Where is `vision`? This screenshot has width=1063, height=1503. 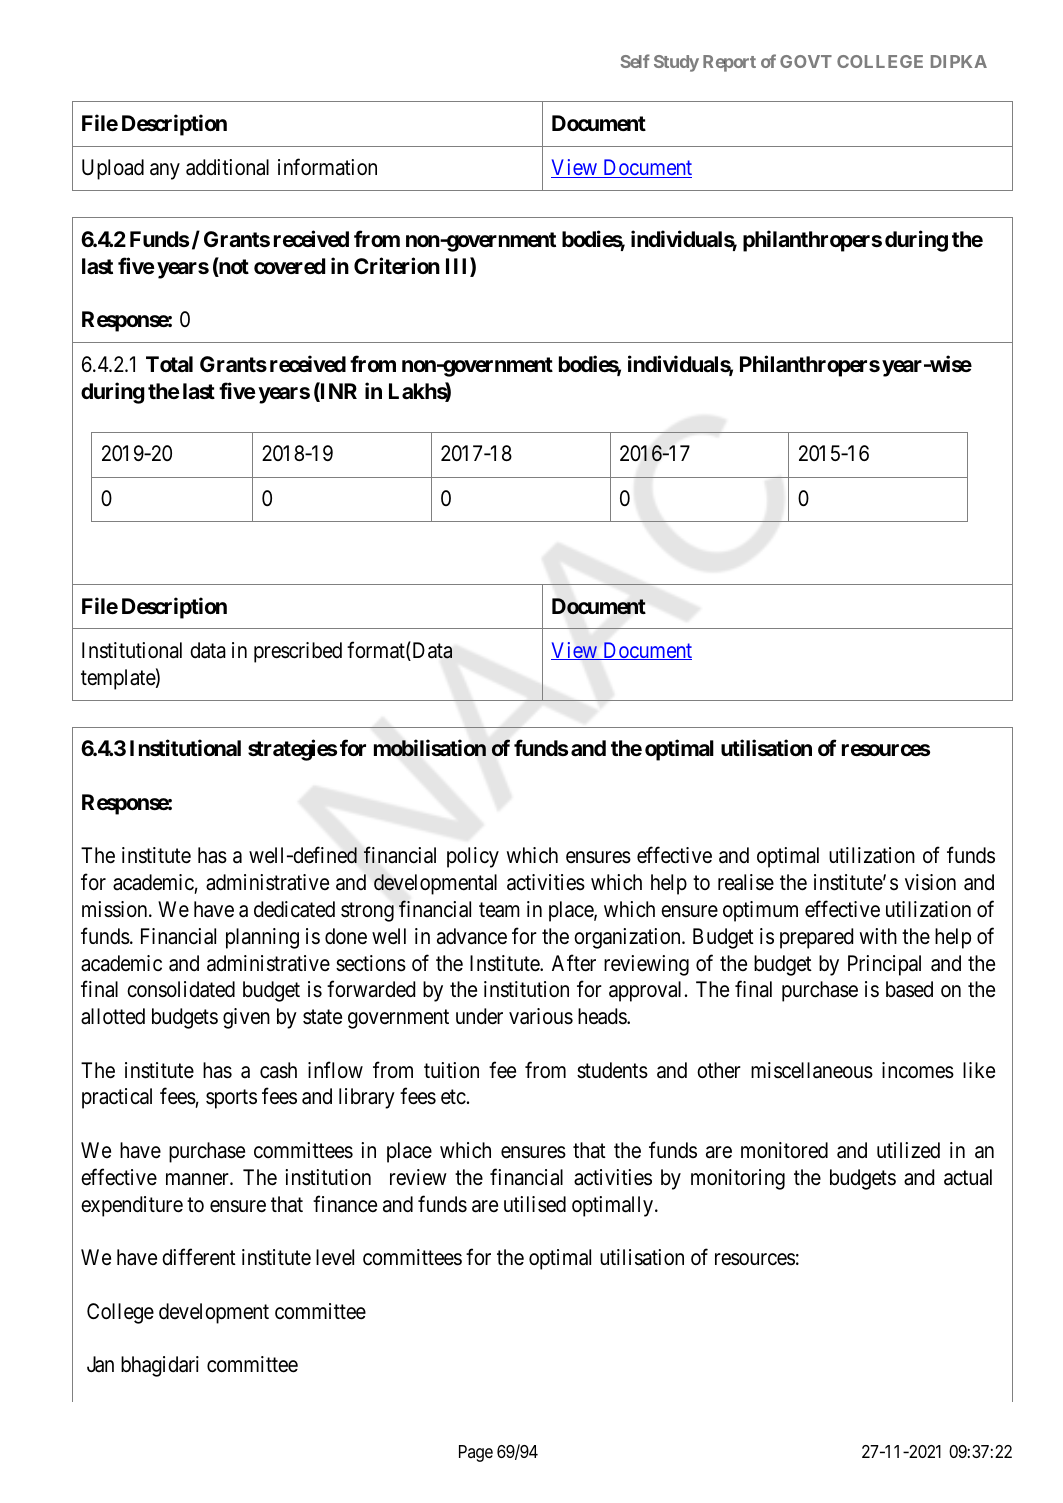 vision is located at coordinates (930, 882).
